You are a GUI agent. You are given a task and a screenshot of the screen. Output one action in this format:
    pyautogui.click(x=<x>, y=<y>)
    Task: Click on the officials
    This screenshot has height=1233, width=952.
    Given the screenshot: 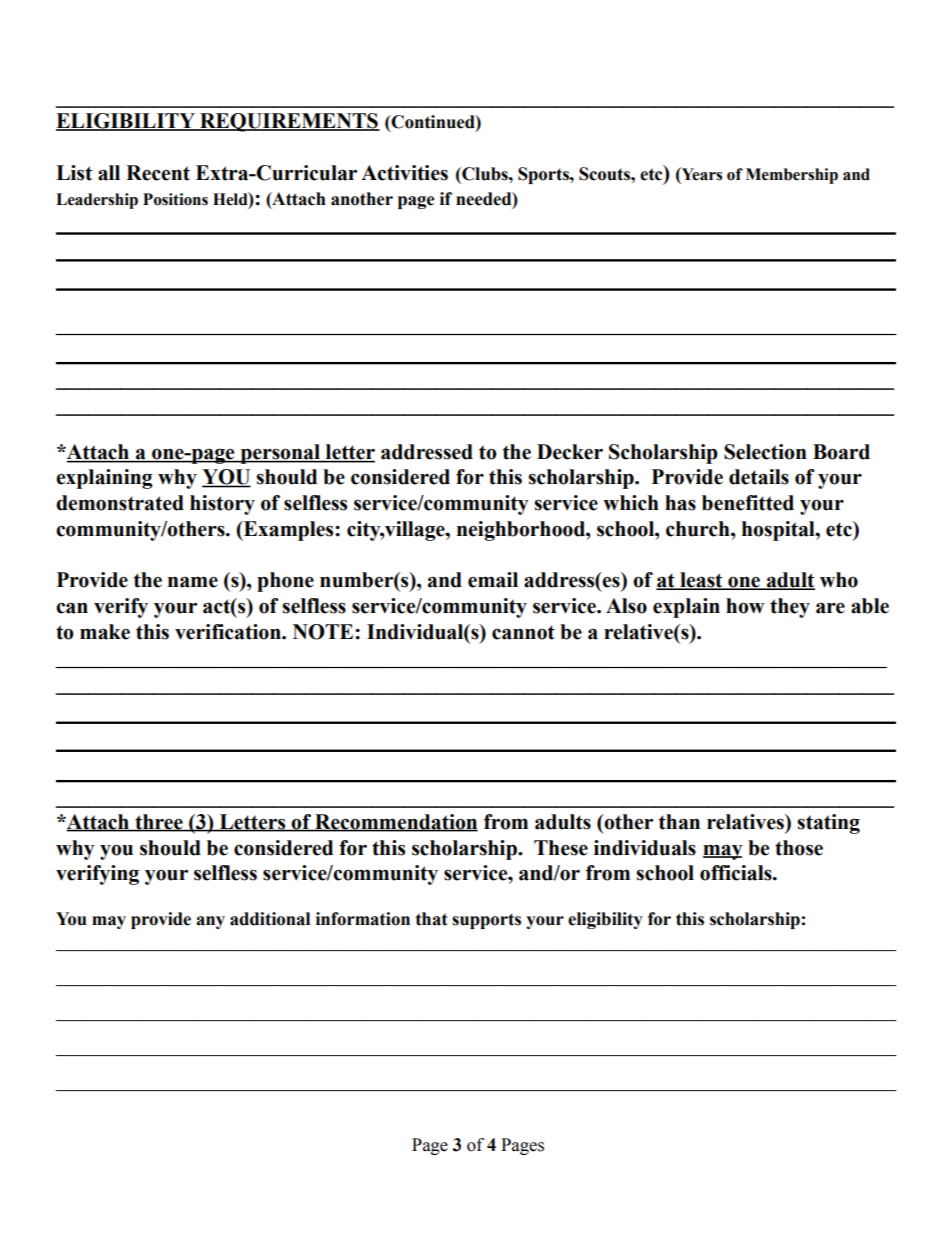 What is the action you would take?
    pyautogui.click(x=737, y=873)
